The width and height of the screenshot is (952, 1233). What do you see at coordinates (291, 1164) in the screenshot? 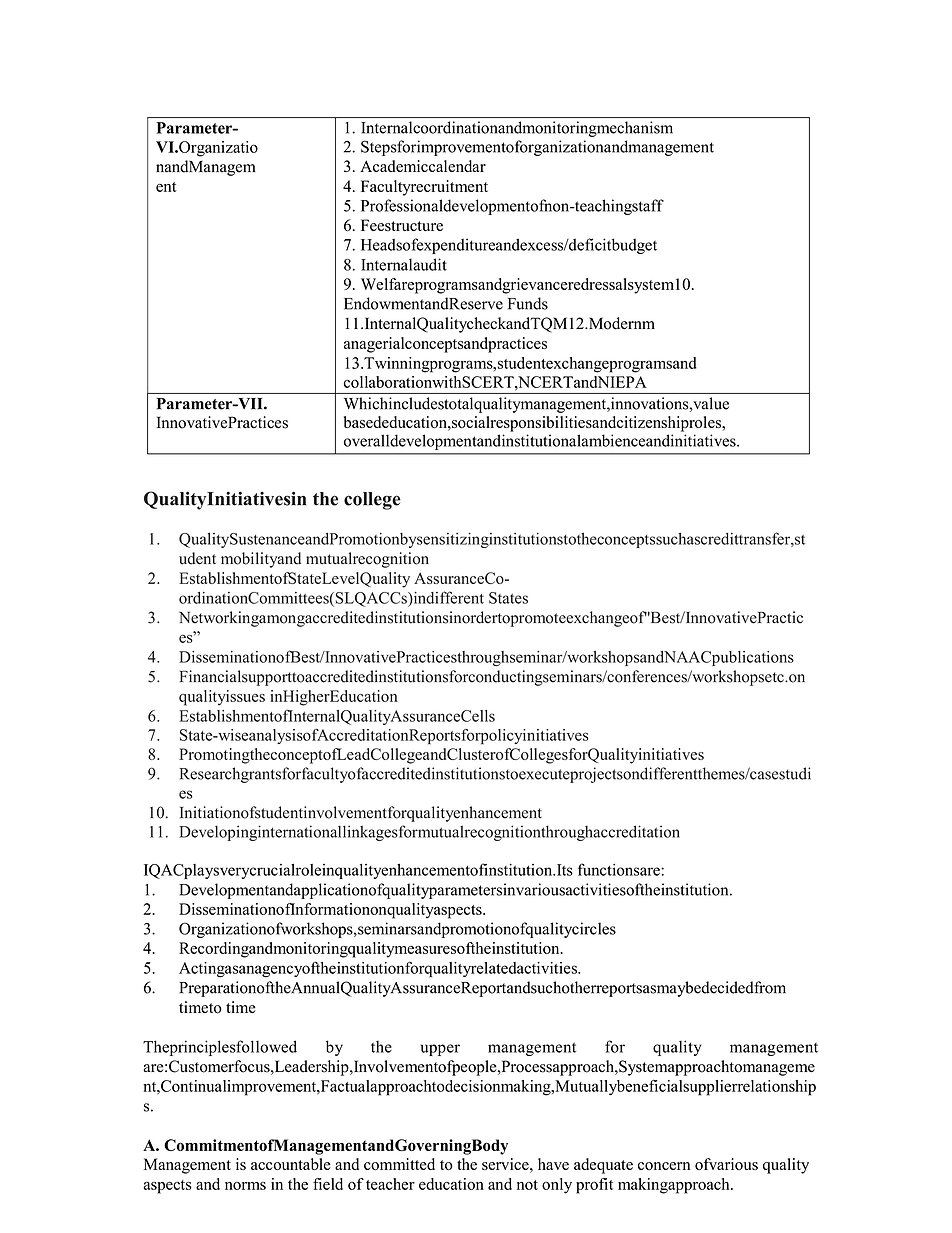
I see `accountable` at bounding box center [291, 1164].
